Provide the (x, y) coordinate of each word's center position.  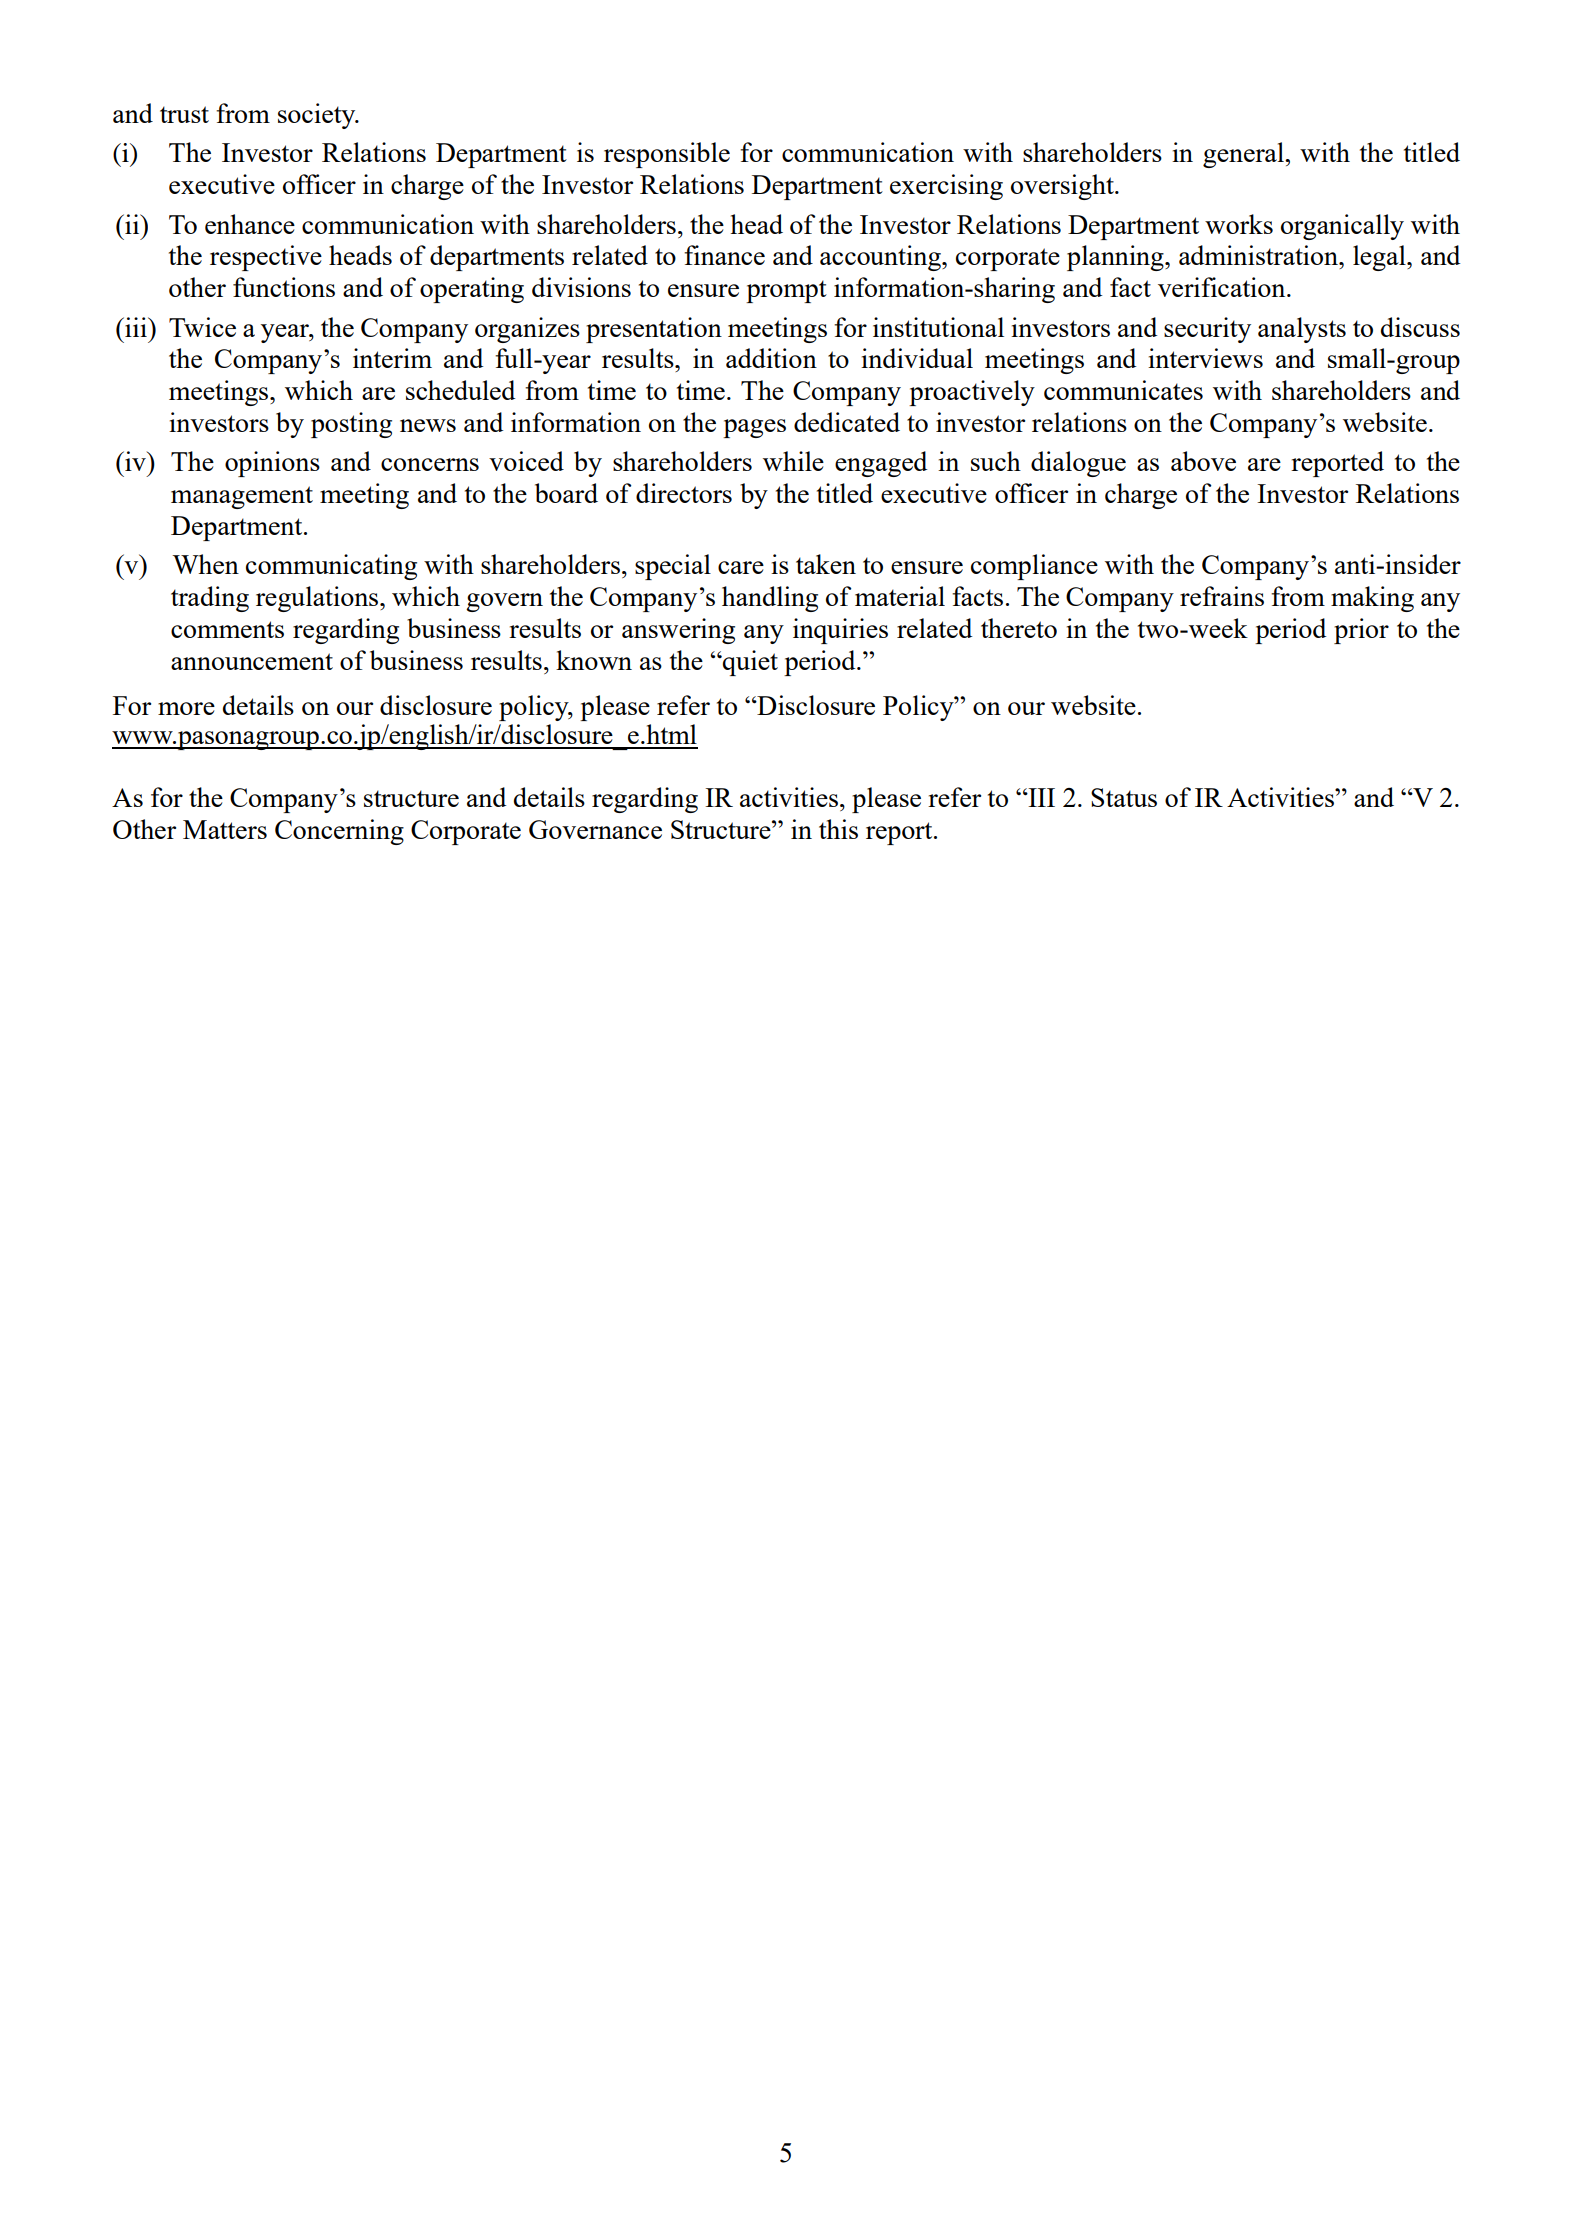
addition (771, 358)
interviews (1205, 358)
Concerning (339, 832)
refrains (1222, 596)
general (1245, 155)
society (318, 116)
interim (392, 358)
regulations (318, 599)
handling (770, 599)
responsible (667, 155)
